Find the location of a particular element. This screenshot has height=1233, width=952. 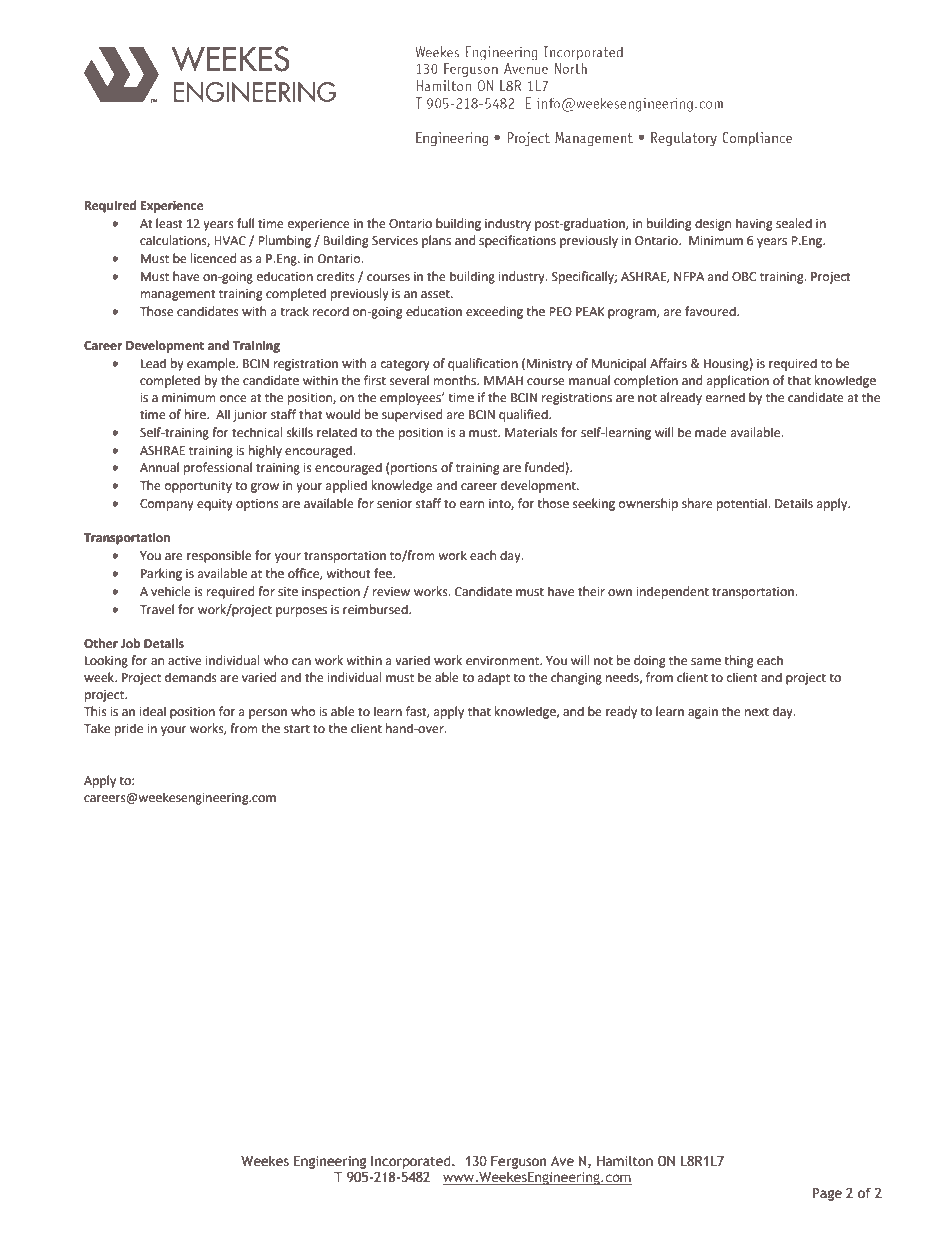

Travel is located at coordinates (157, 609).
